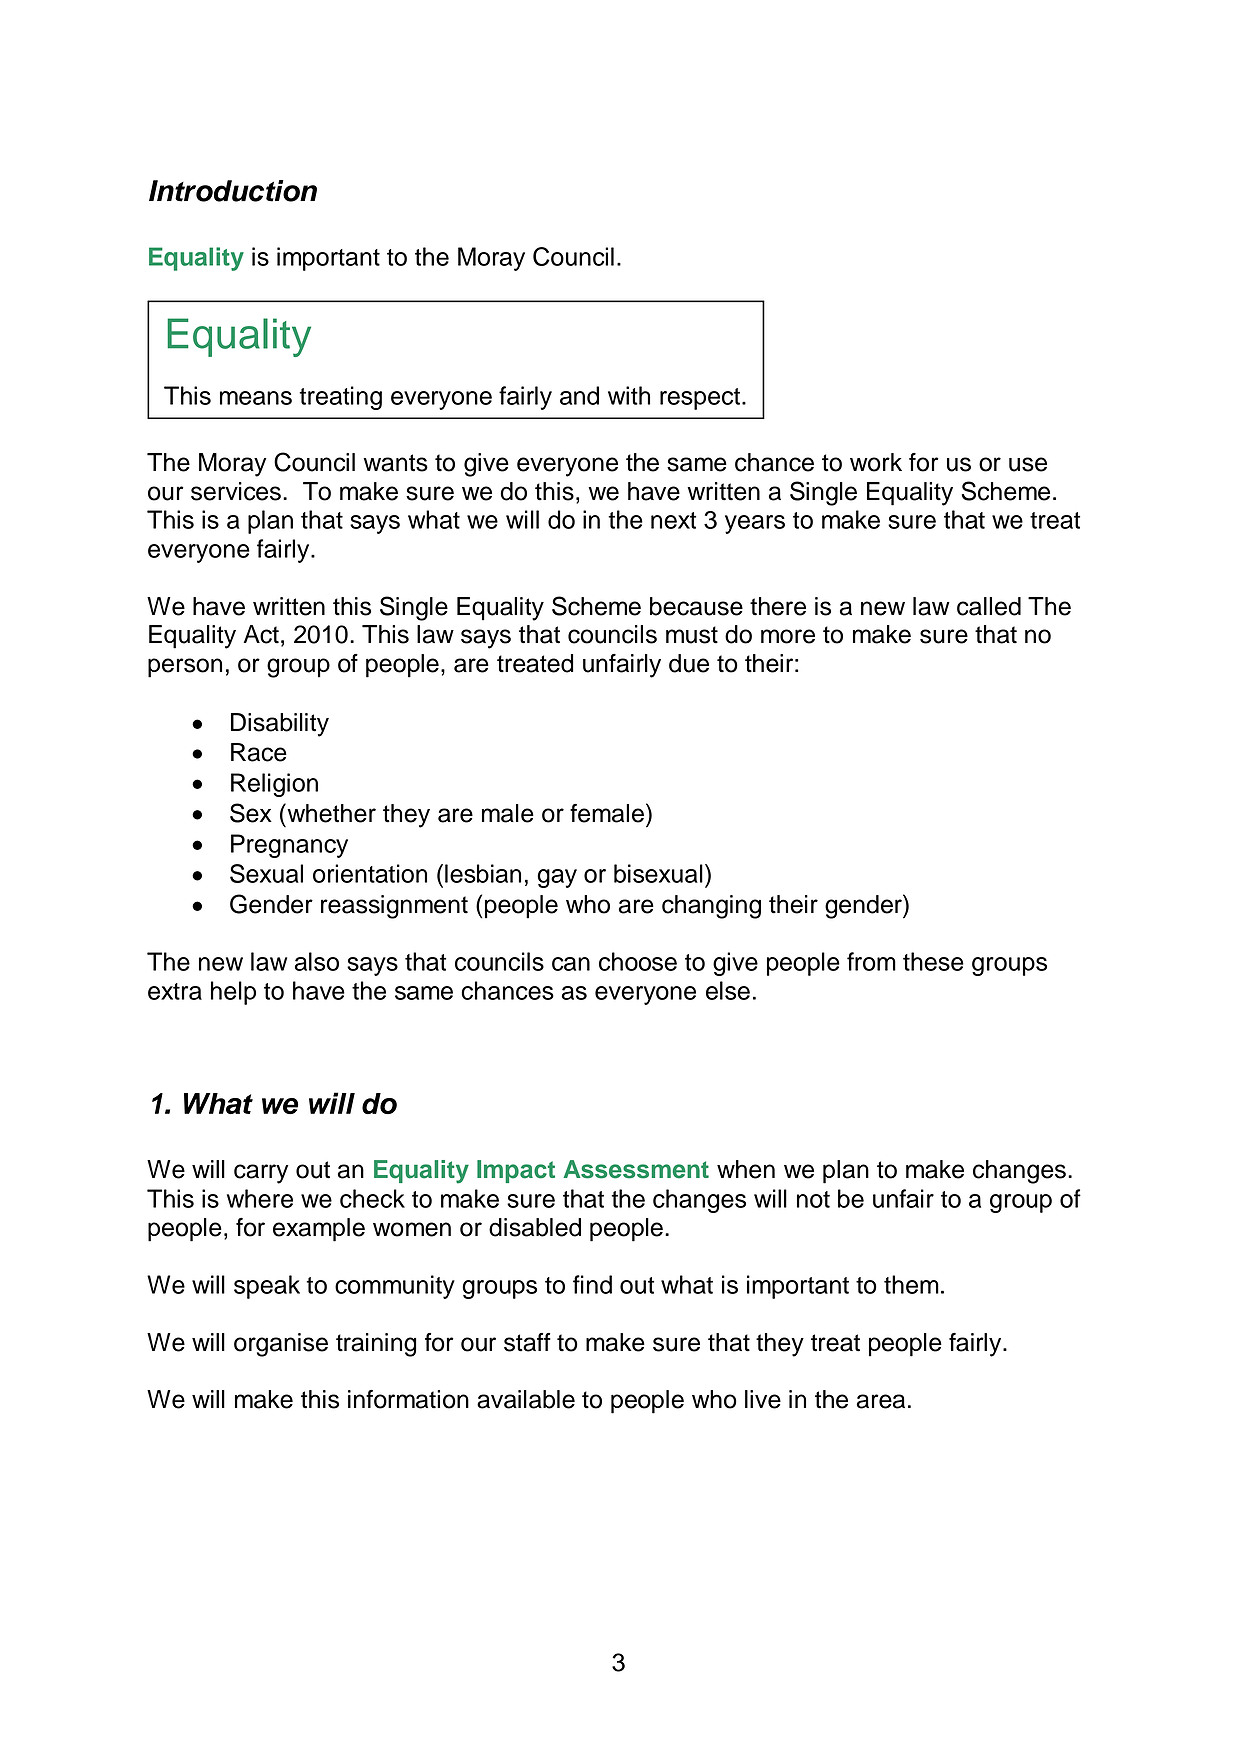 This image has height=1750, width=1237. Describe the element at coordinates (571, 964) in the image. I see `can` at that location.
